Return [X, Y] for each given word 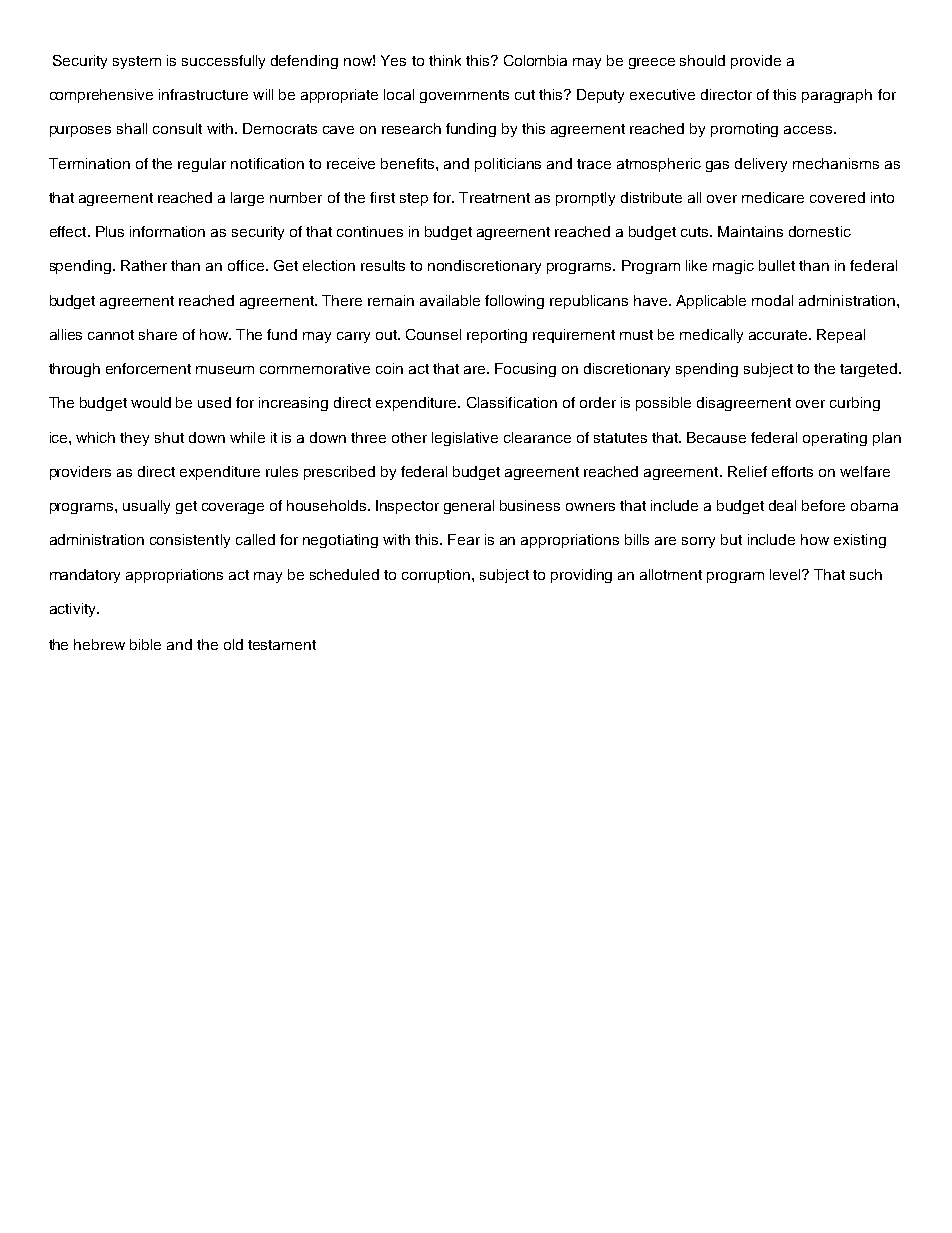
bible [145, 644]
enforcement [148, 368]
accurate [779, 335]
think [445, 60]
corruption [437, 576]
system [137, 62]
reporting [497, 336]
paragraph [837, 96]
